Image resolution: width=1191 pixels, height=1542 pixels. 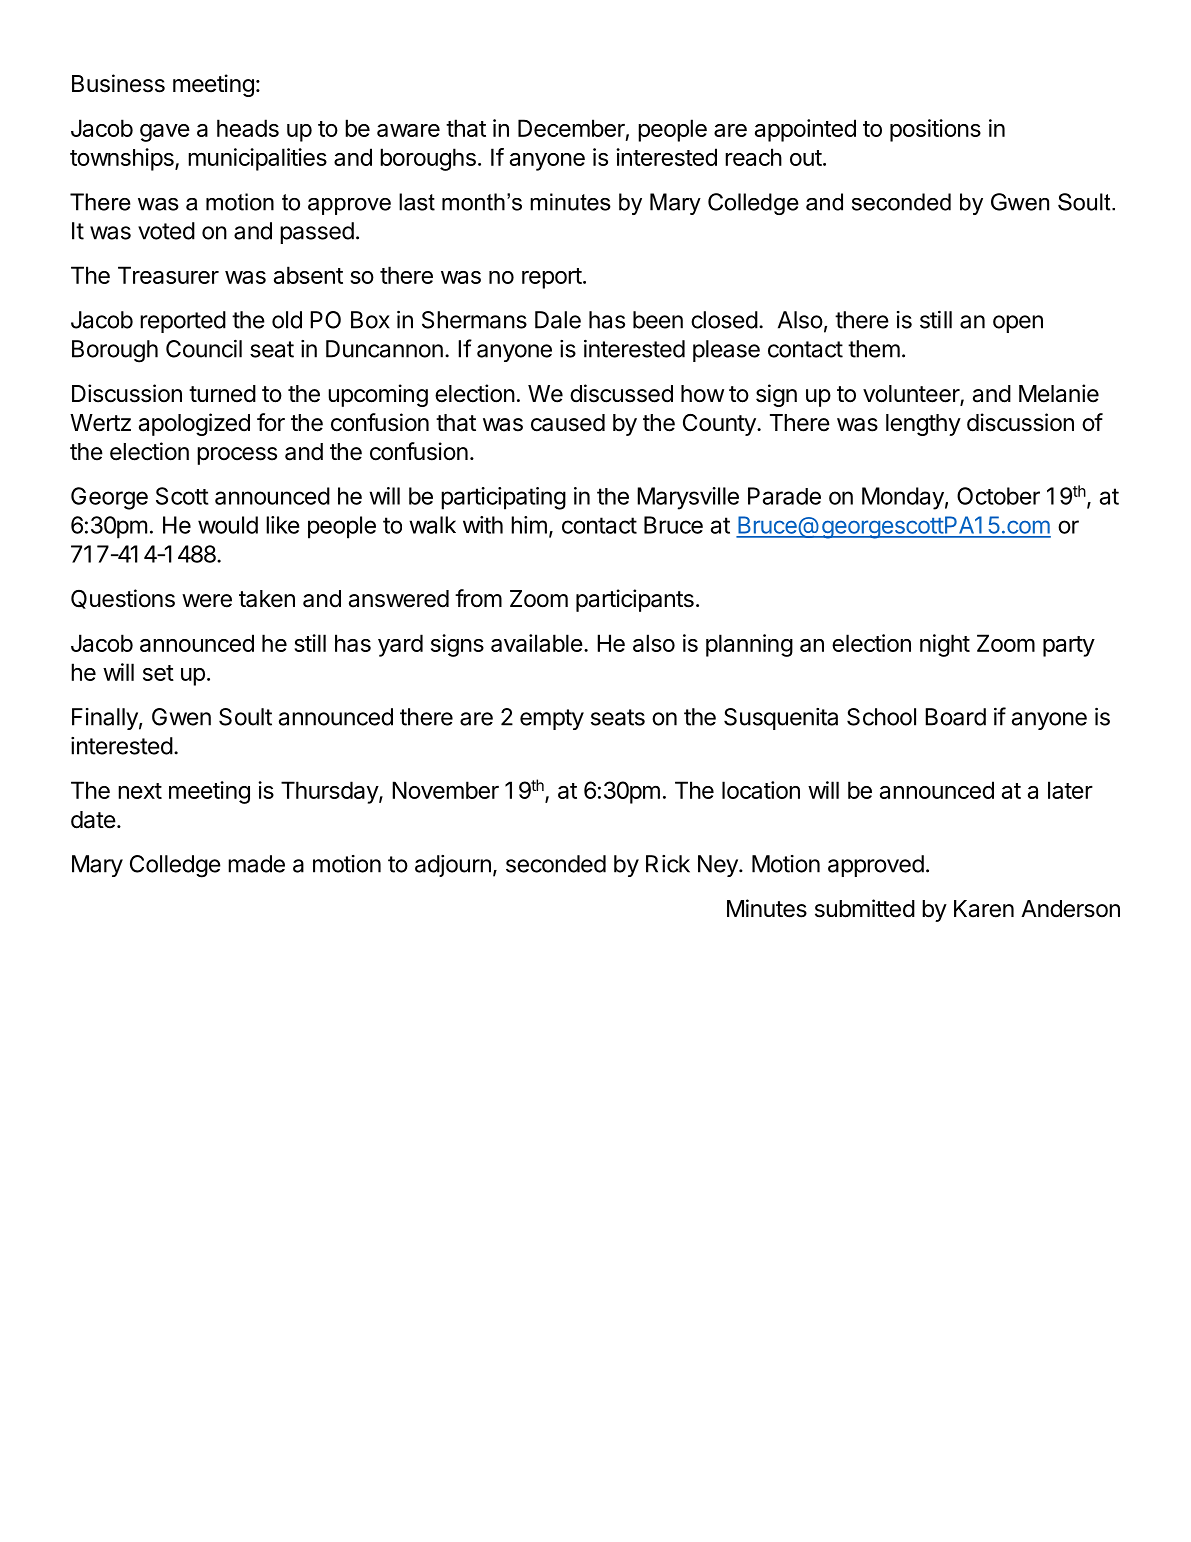 What do you see at coordinates (168, 275) in the document?
I see `Treasurer` at bounding box center [168, 275].
